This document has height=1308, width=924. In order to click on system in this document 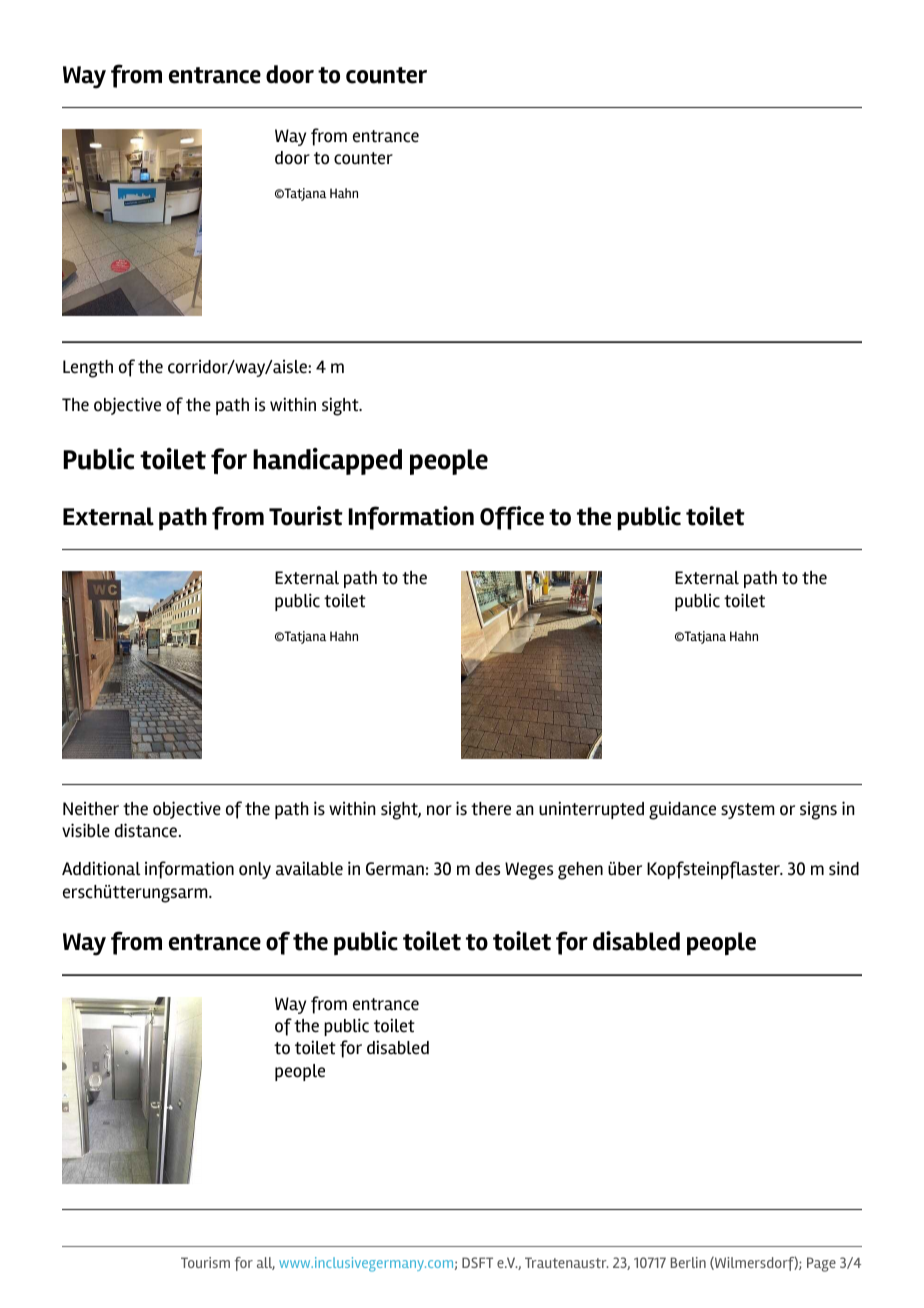, I will do `click(748, 811)`.
